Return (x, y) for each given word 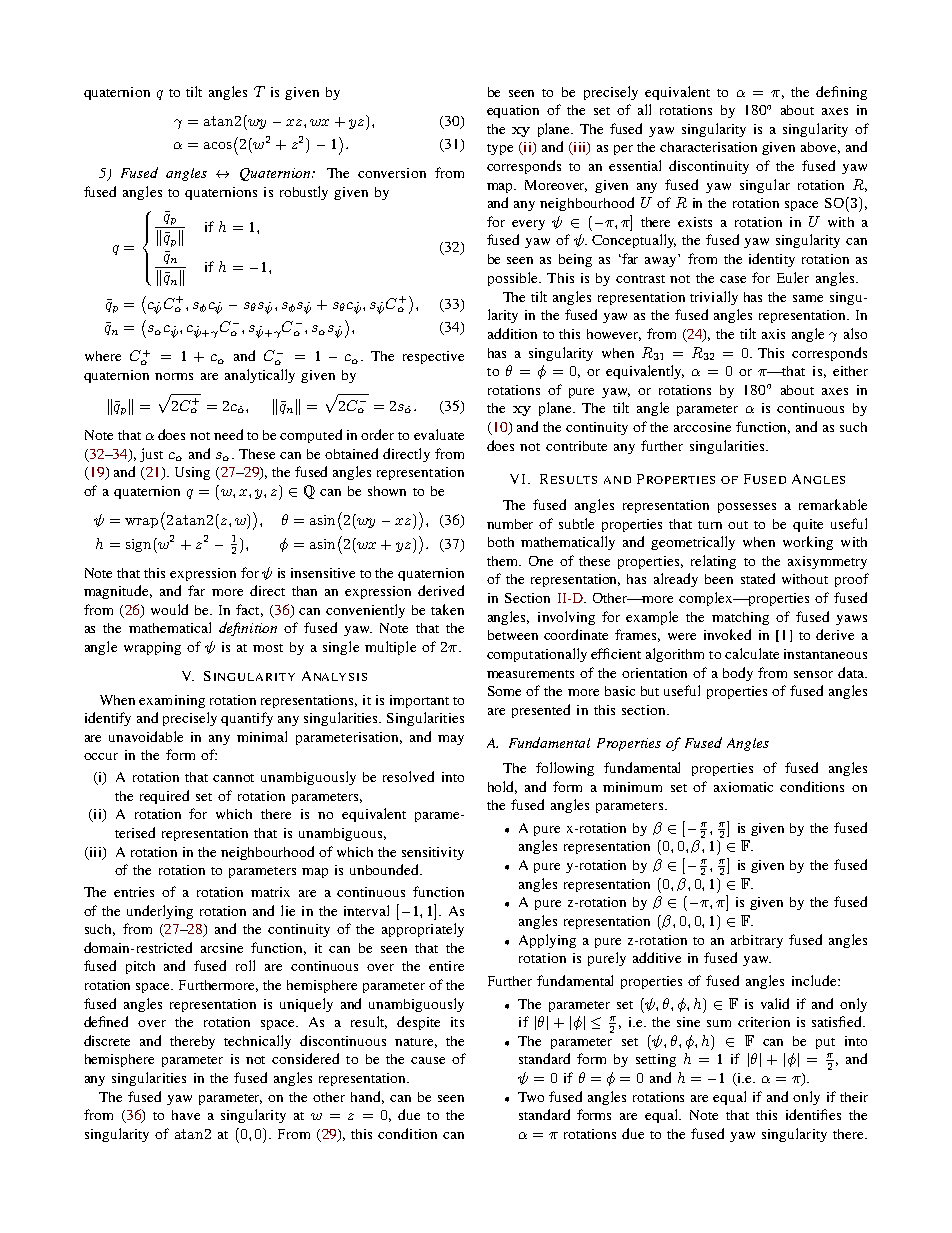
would (169, 609)
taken (447, 609)
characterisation (708, 147)
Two (531, 1097)
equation (513, 111)
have (186, 1115)
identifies (813, 1114)
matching (740, 618)
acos (218, 145)
